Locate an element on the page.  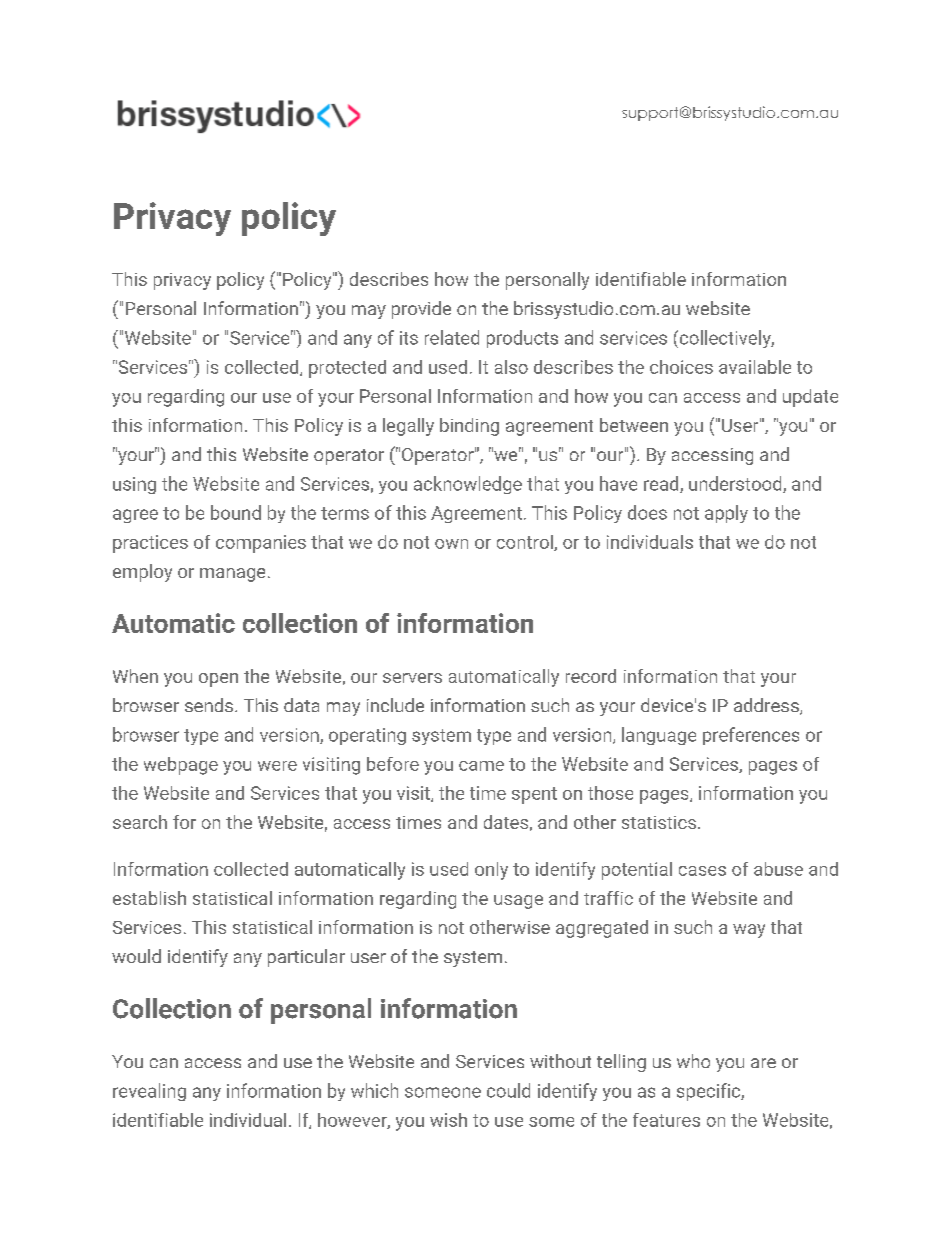
sends is located at coordinates (209, 705).
